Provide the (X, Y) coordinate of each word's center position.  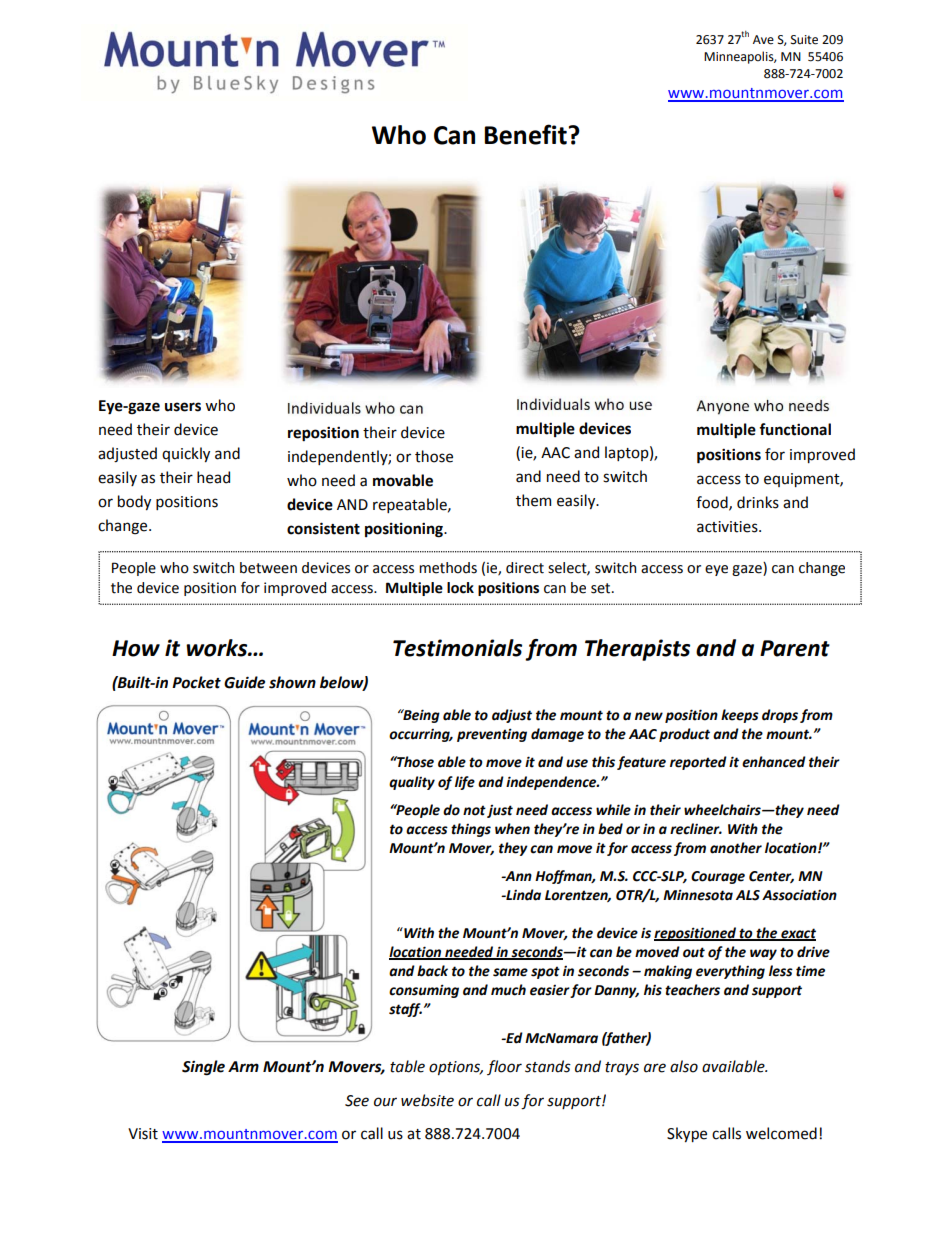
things (471, 830)
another (736, 848)
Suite (804, 40)
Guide (244, 682)
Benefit (526, 134)
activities (728, 527)
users (183, 407)
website (427, 1100)
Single (203, 1068)
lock (460, 588)
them (533, 500)
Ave (763, 40)
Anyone (723, 407)
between (268, 568)
